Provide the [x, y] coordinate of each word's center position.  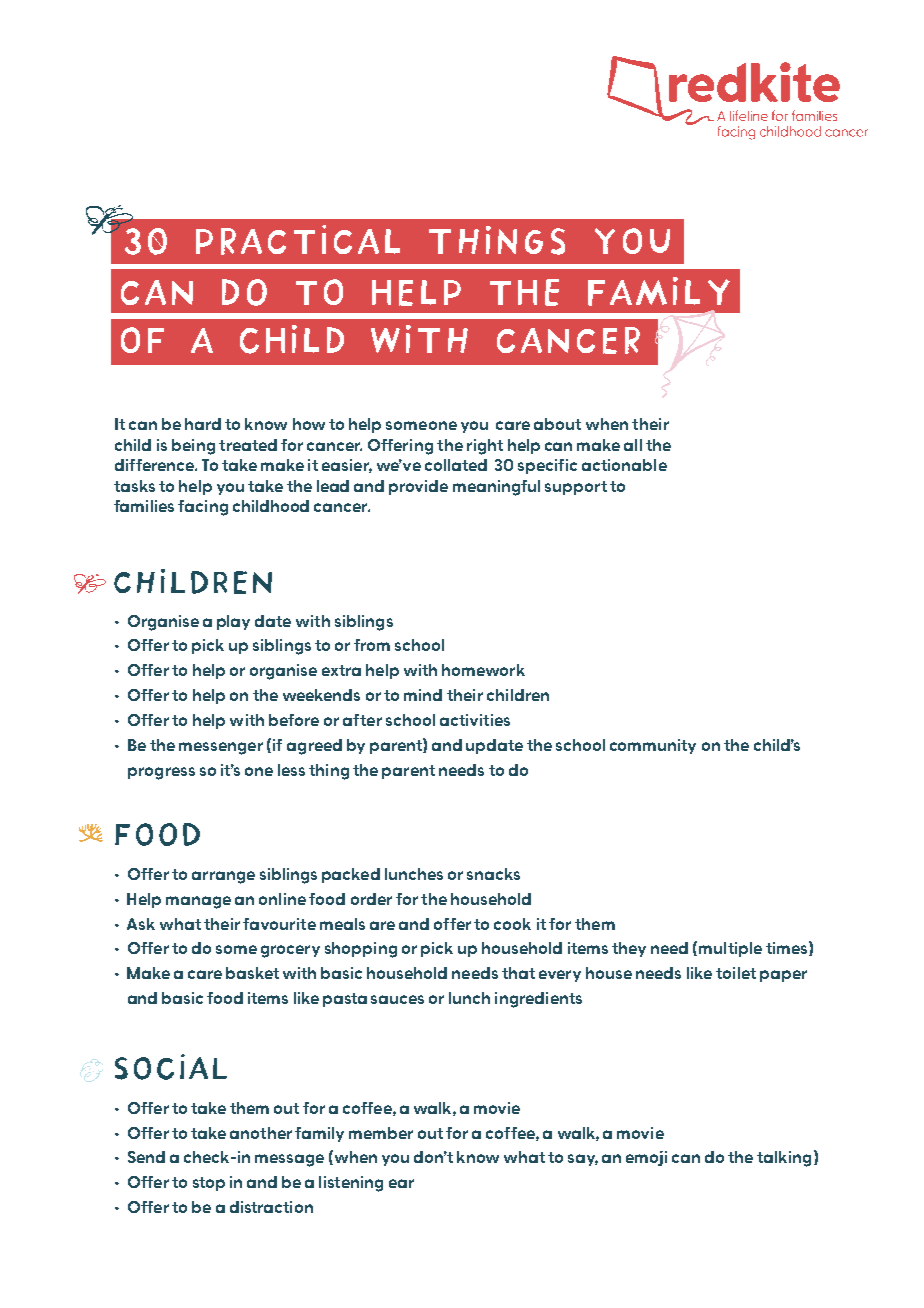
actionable [624, 465]
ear [401, 1183]
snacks [493, 874]
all [633, 445]
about [557, 424]
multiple [730, 949]
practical [298, 240]
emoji [646, 1158]
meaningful [496, 488]
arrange [223, 877]
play [233, 622]
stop [209, 1184]
